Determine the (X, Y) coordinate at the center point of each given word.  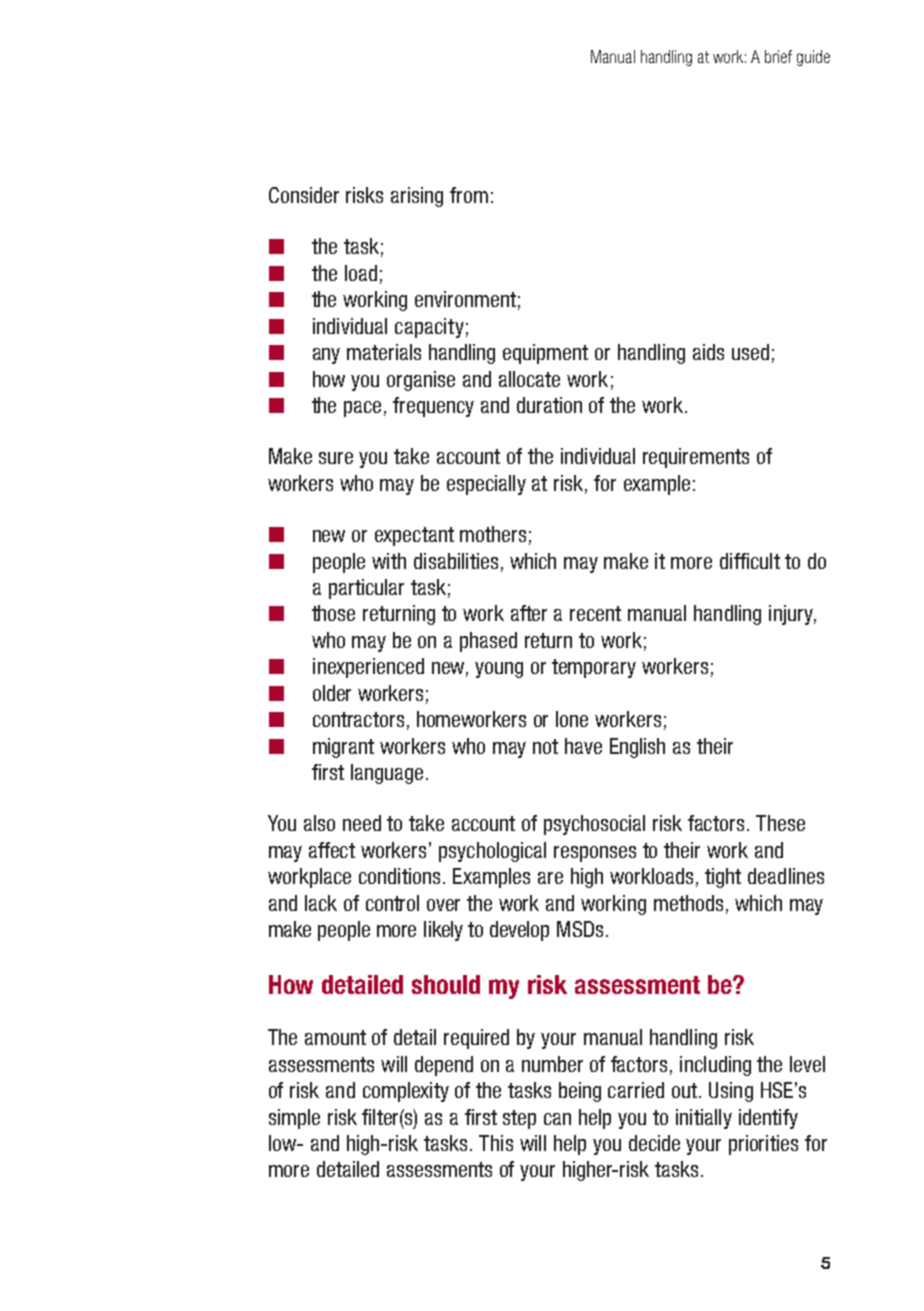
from (469, 195)
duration (549, 405)
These (780, 823)
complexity (406, 1092)
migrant (343, 748)
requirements (696, 458)
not (545, 746)
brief (778, 56)
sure (336, 458)
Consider (304, 195)
